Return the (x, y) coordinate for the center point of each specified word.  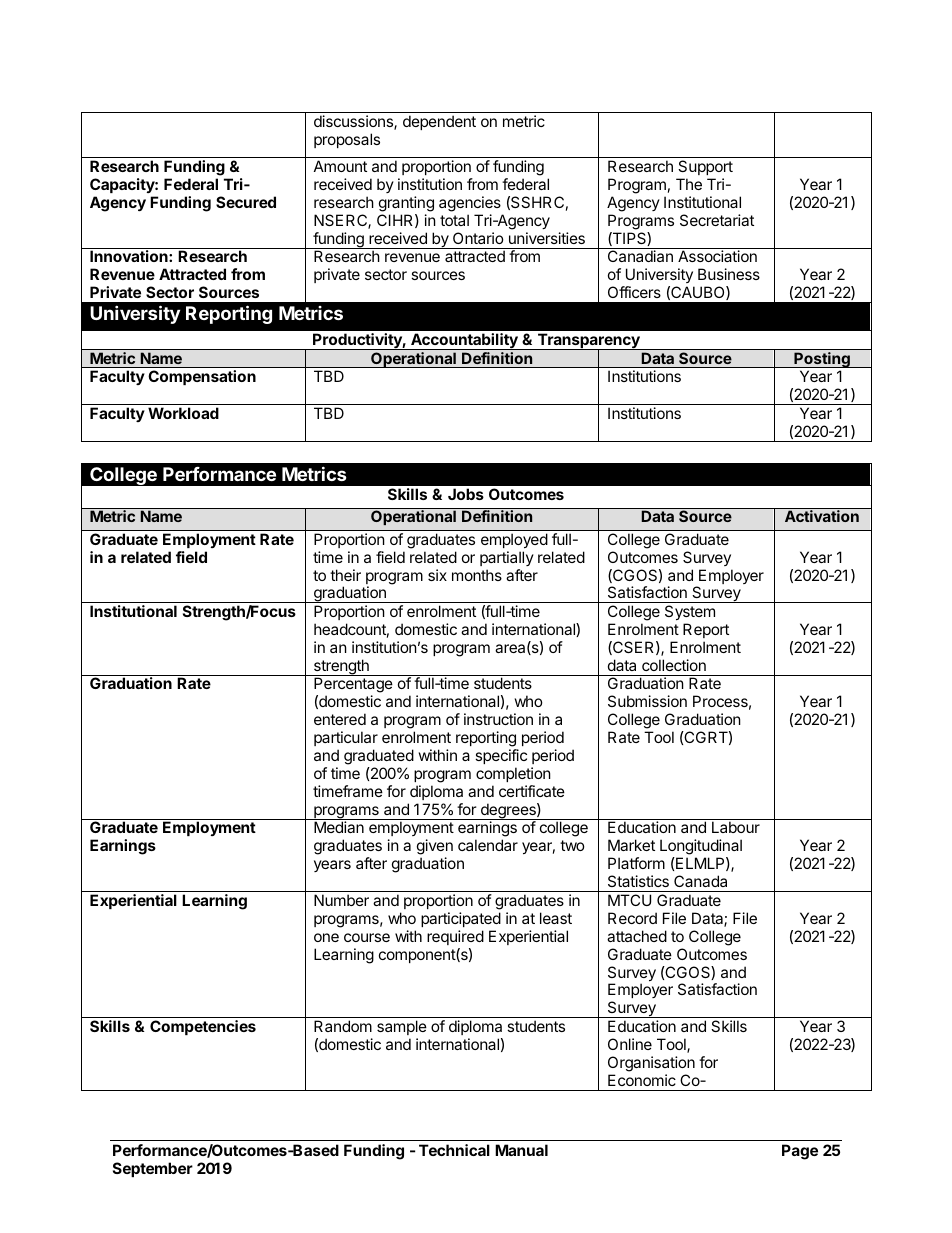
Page (800, 1152)
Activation (822, 516)
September (153, 1169)
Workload (183, 413)
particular (346, 738)
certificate (532, 791)
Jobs (466, 494)
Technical (454, 1150)
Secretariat (717, 220)
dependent (439, 122)
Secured (246, 202)
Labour (736, 827)
